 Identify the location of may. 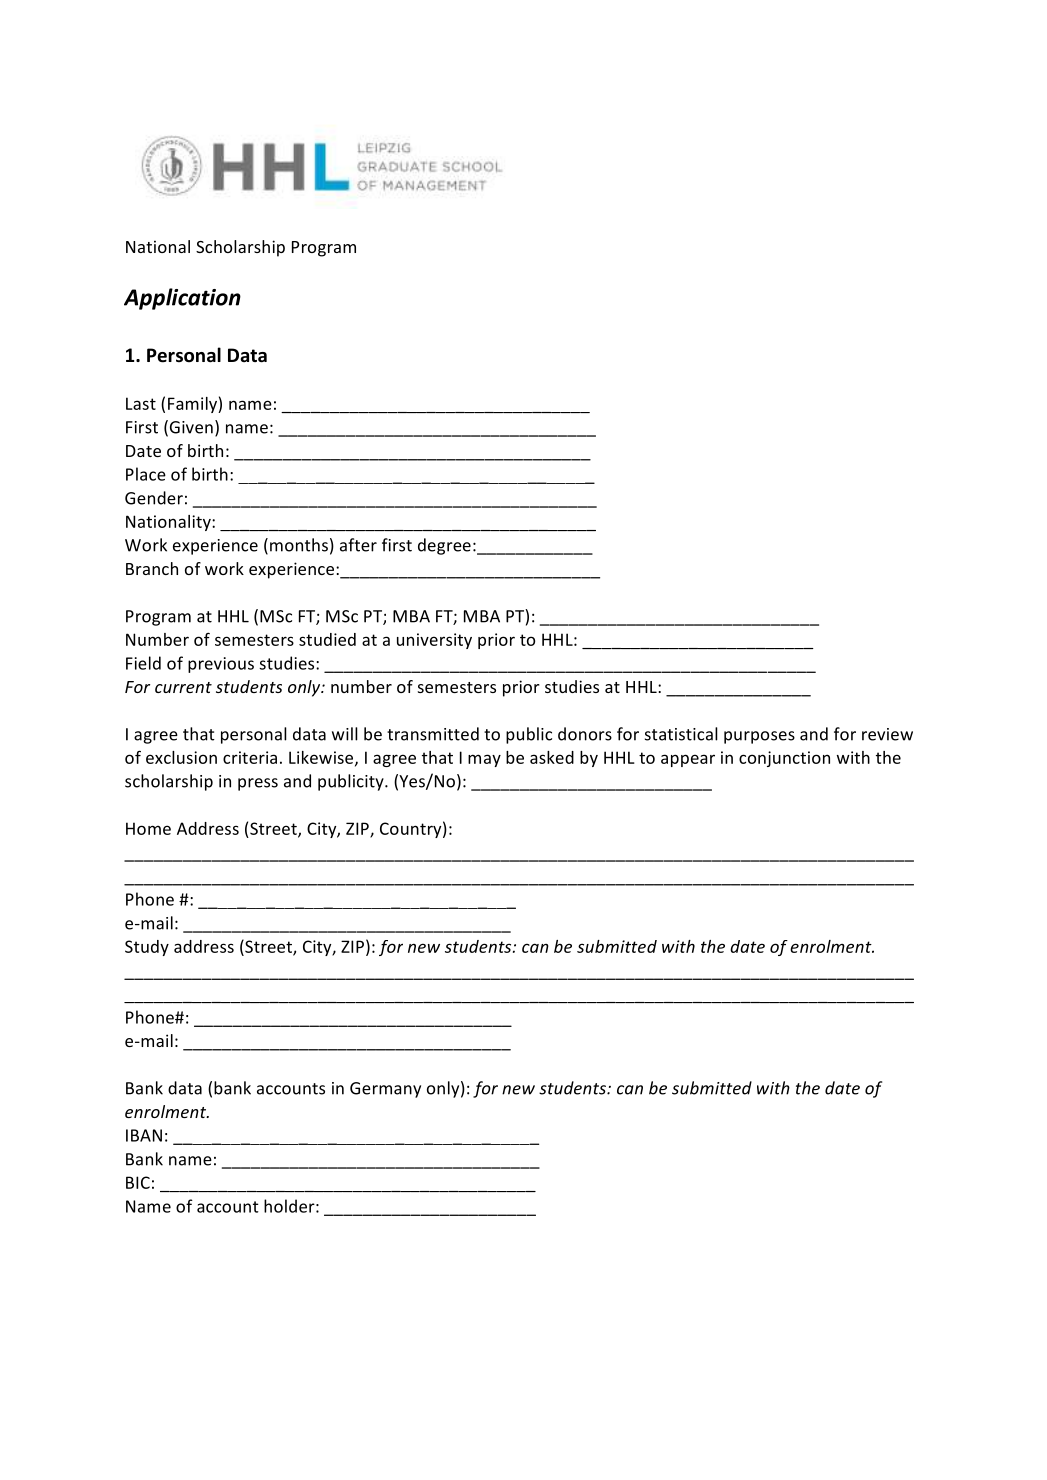
(484, 760).
